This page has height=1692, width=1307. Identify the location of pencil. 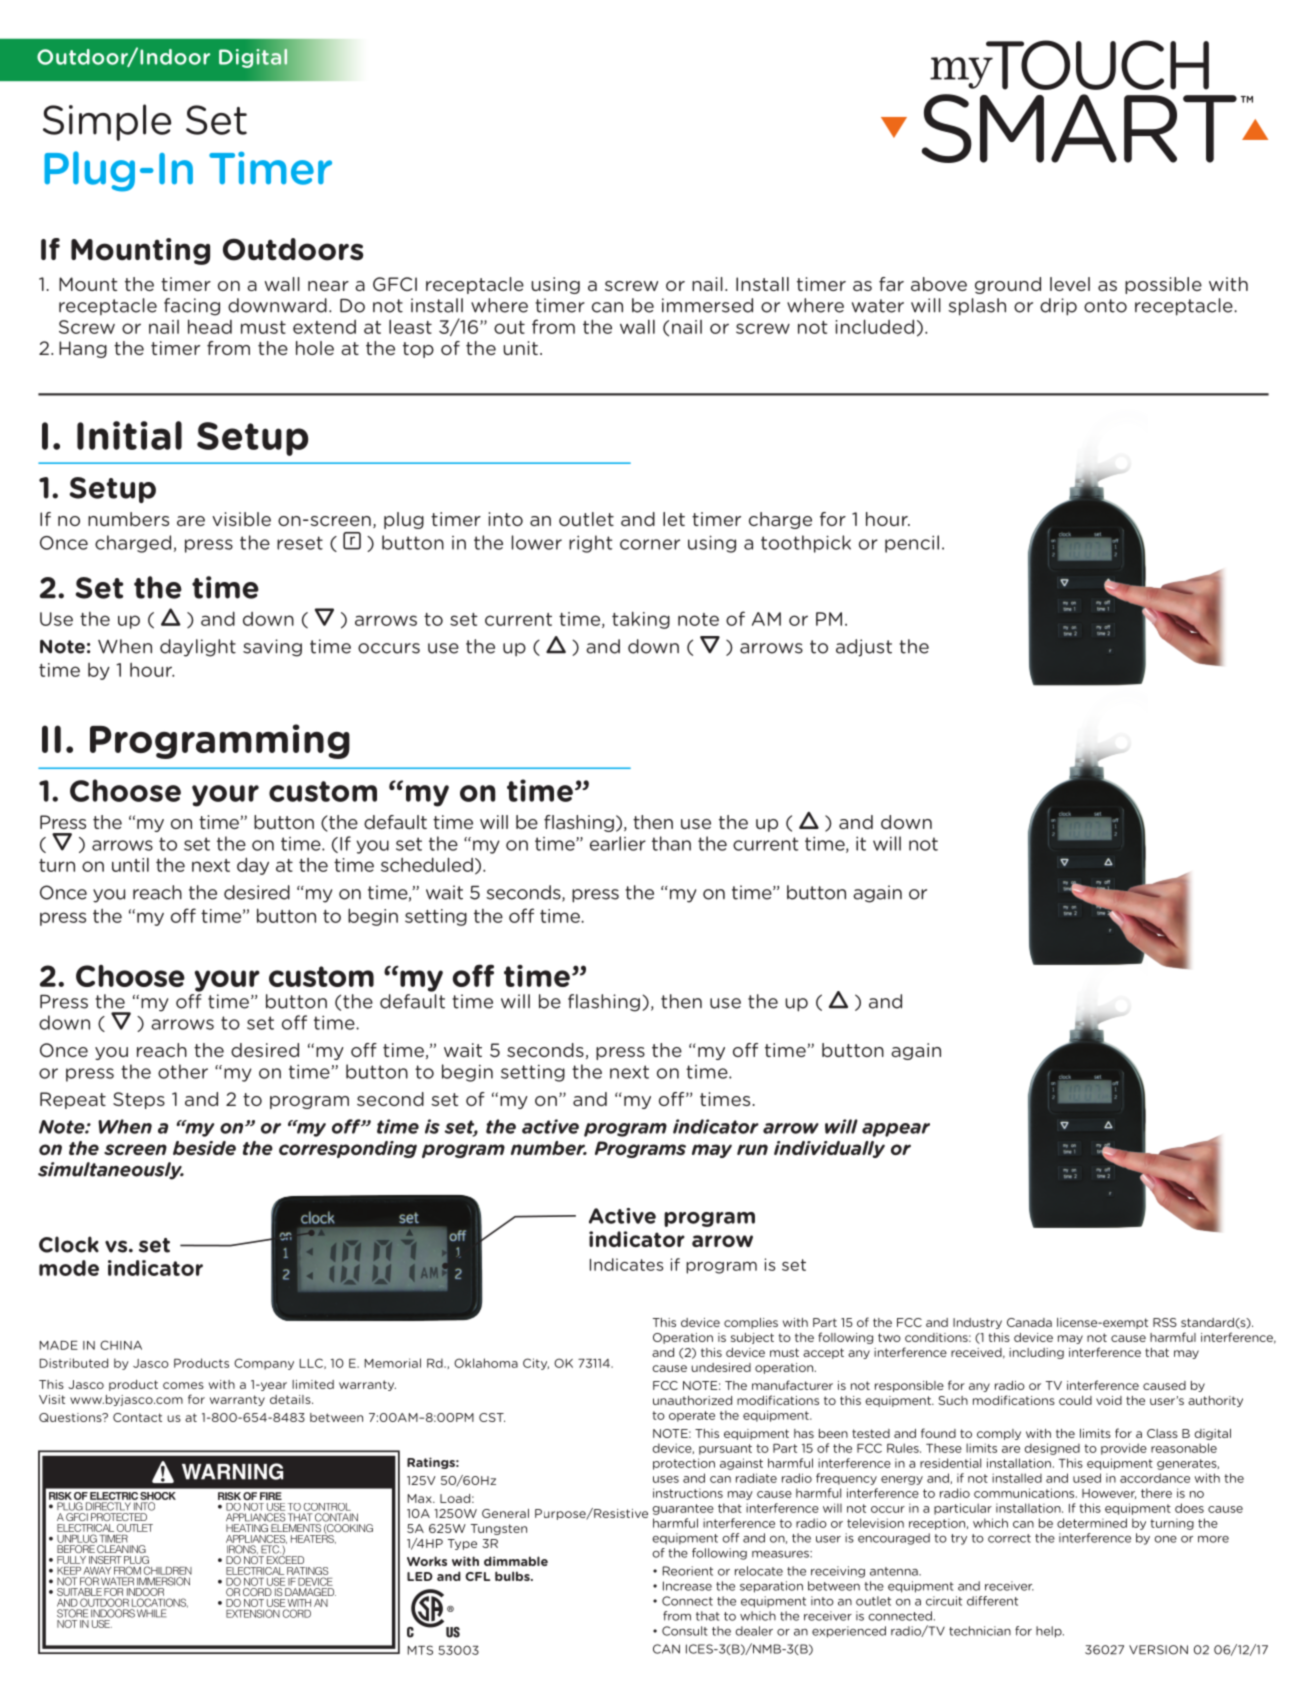
(912, 544).
